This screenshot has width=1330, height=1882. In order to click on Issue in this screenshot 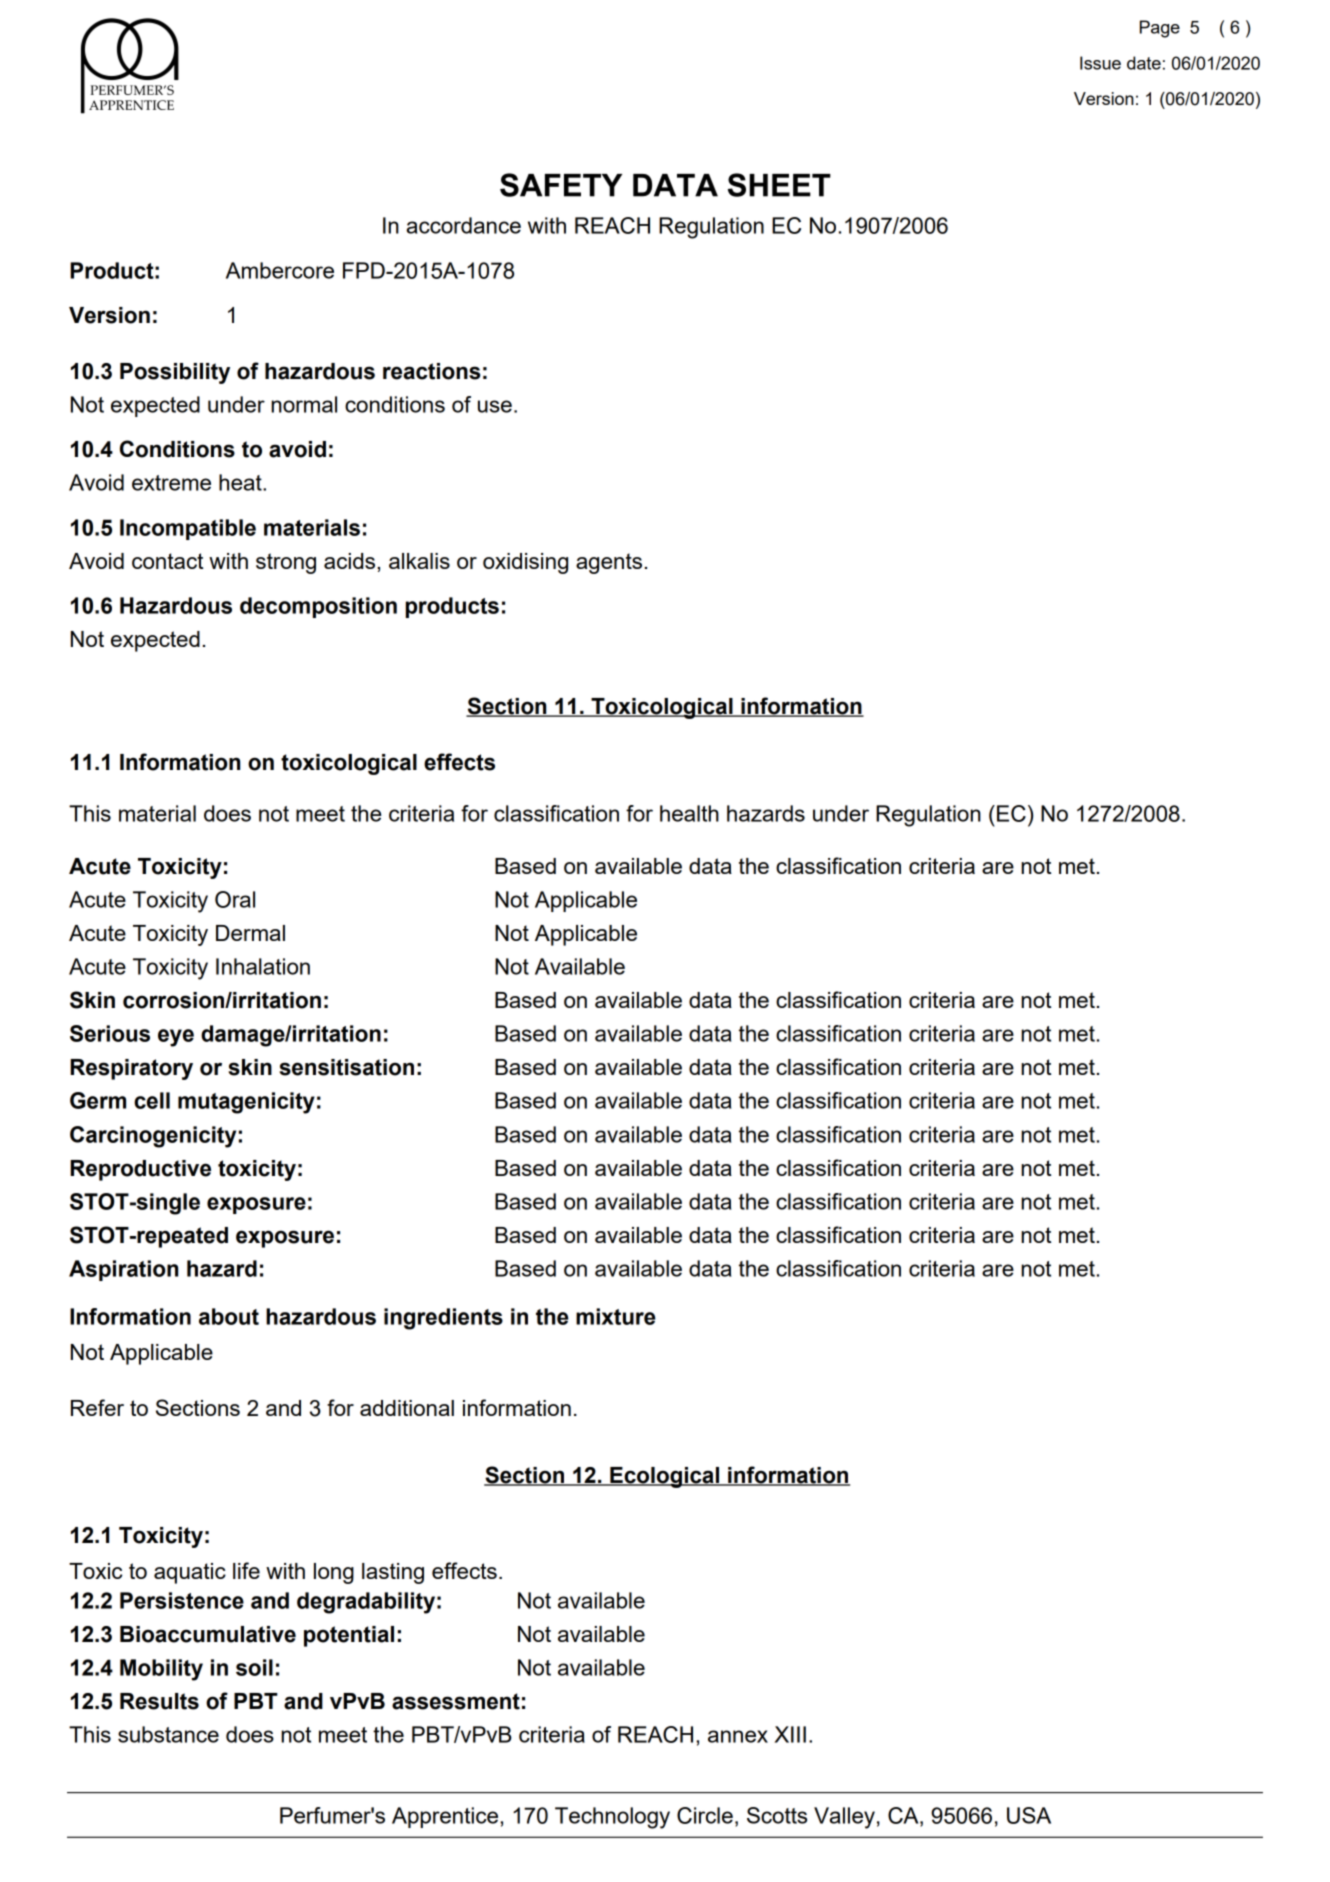, I will do `click(1100, 63)`.
